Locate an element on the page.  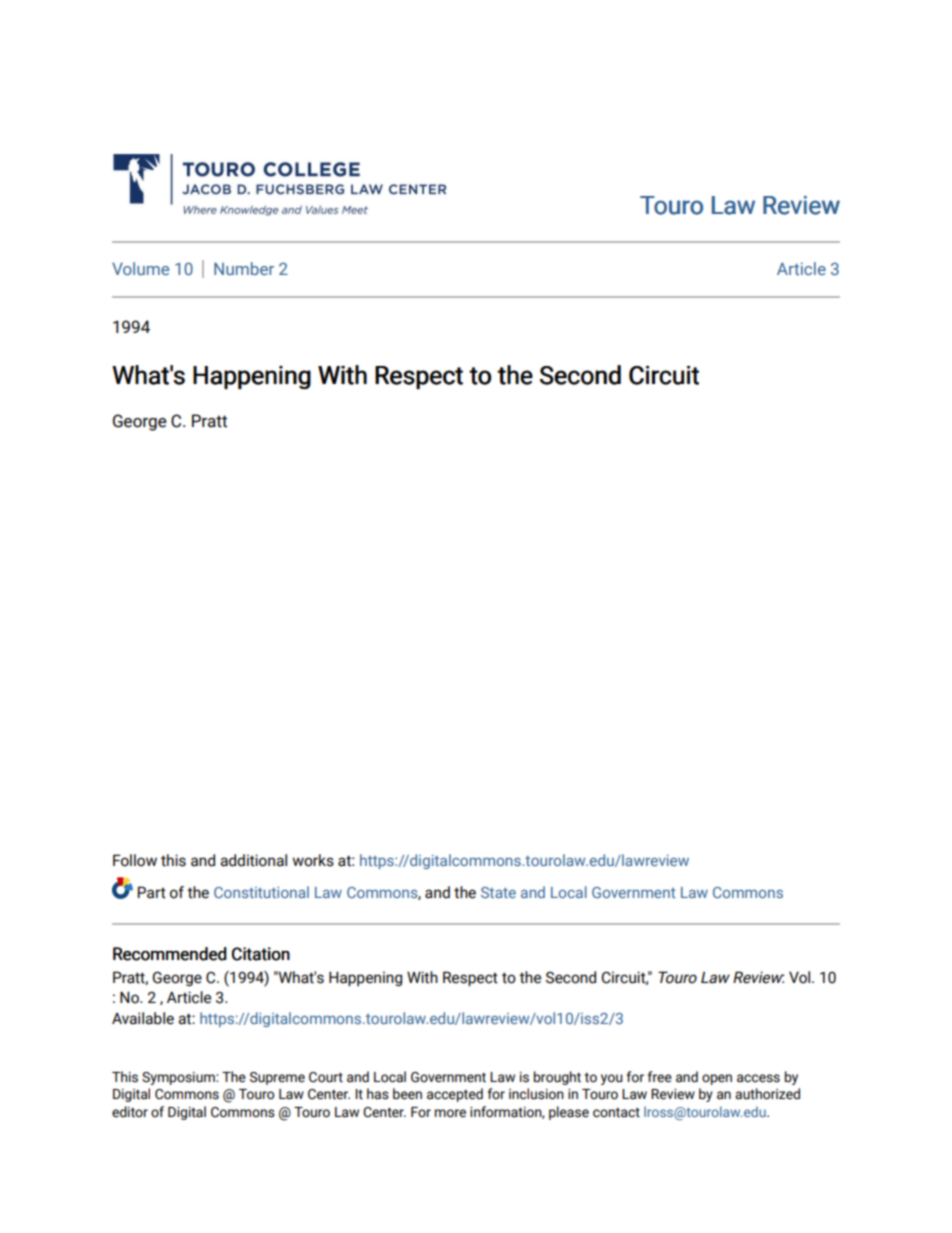
State is located at coordinates (498, 892).
